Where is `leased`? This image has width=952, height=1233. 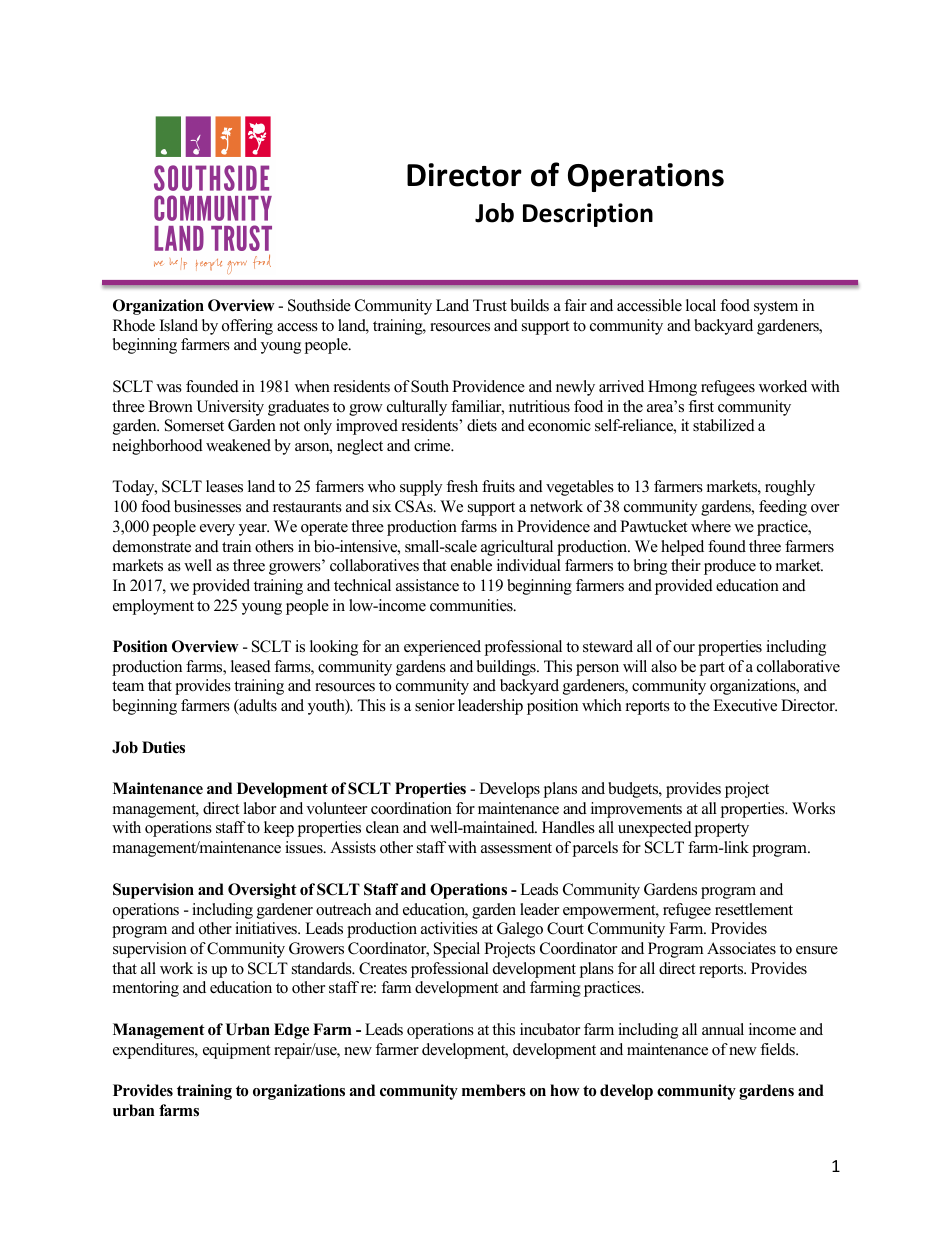
leased is located at coordinates (251, 666).
